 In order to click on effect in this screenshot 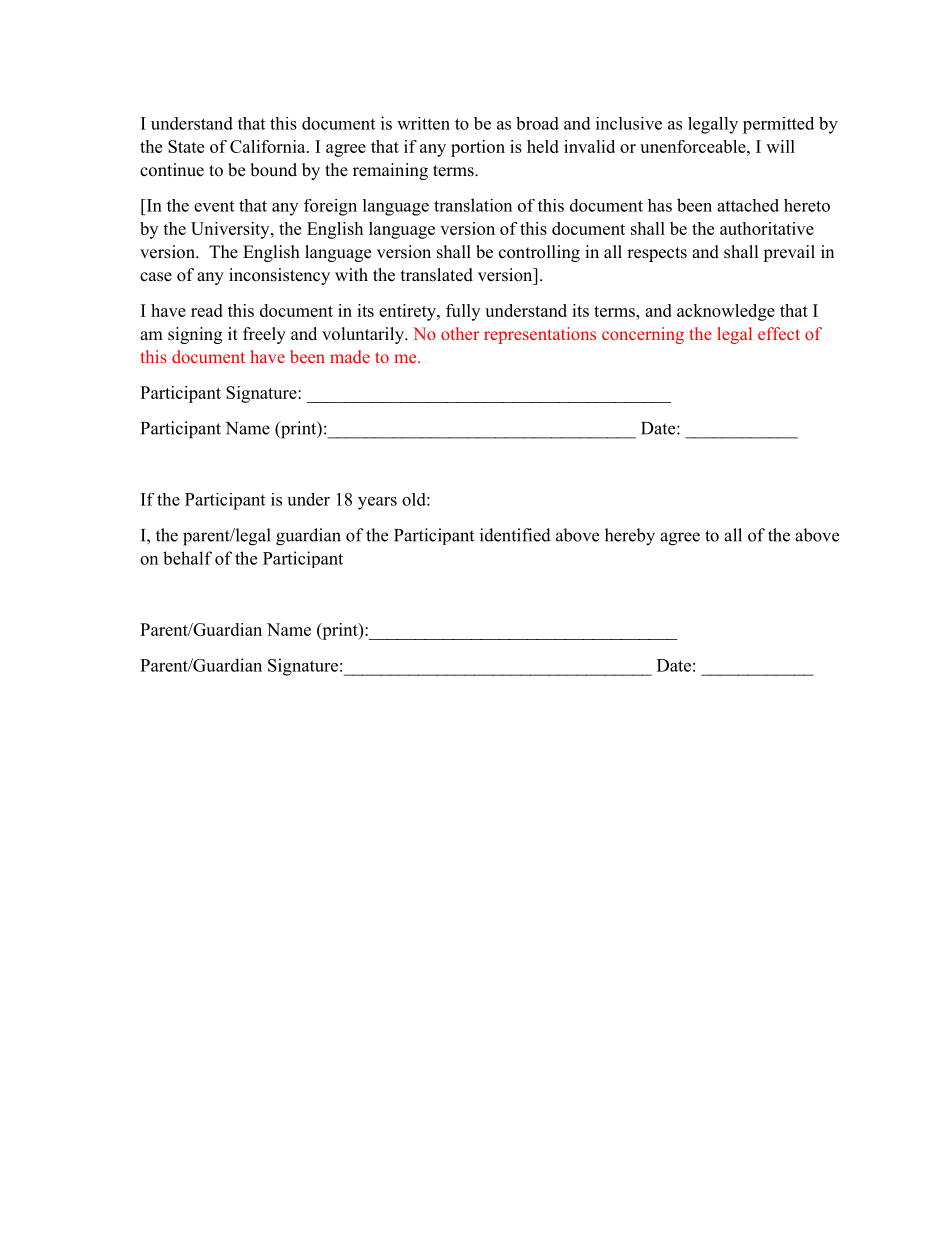, I will do `click(779, 333)`.
